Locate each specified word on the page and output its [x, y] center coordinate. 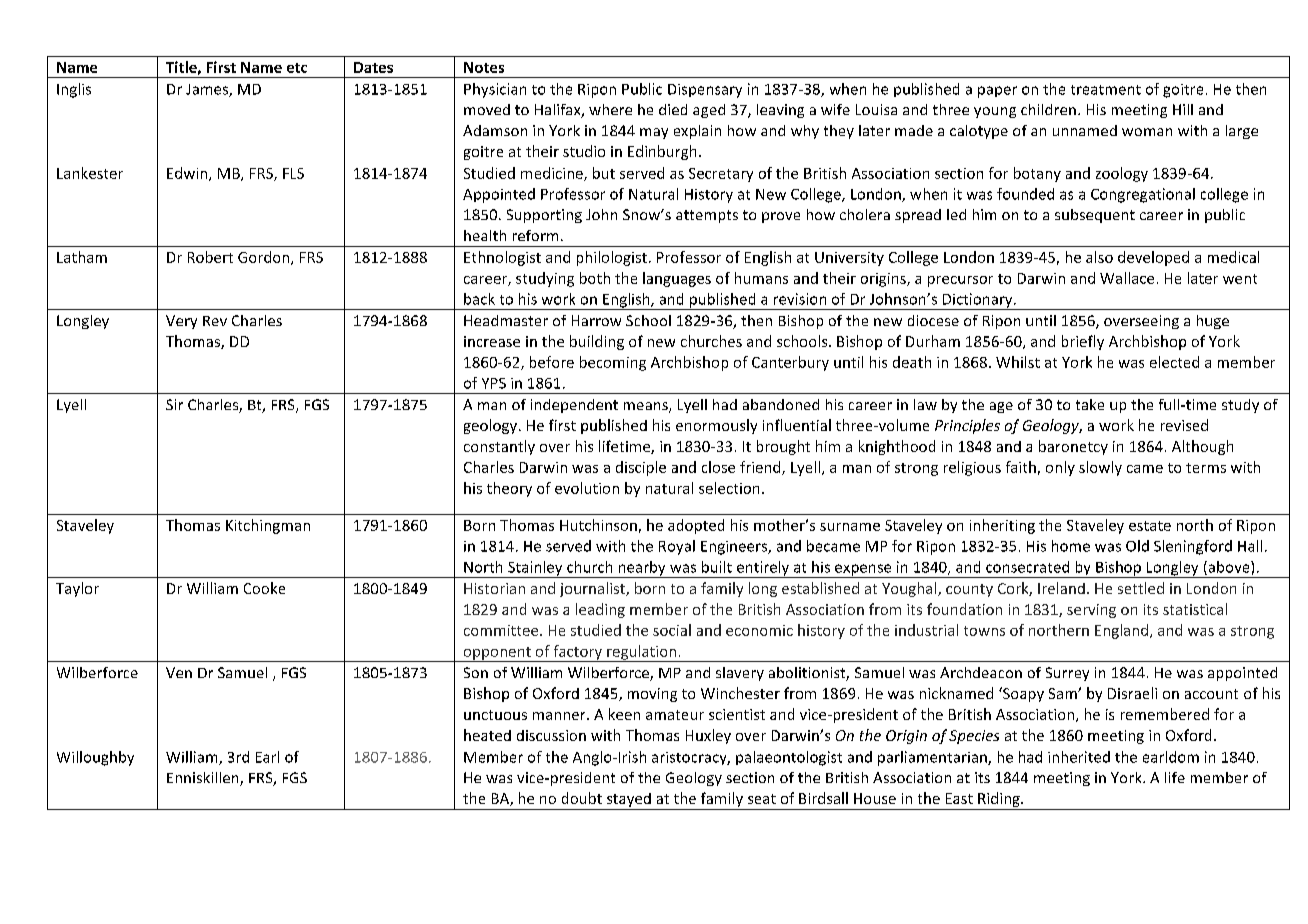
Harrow [596, 320]
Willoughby [95, 758]
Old [1137, 546]
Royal [677, 547]
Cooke [264, 588]
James [208, 90]
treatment [1106, 90]
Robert [210, 257]
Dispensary [705, 91]
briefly [1083, 342]
